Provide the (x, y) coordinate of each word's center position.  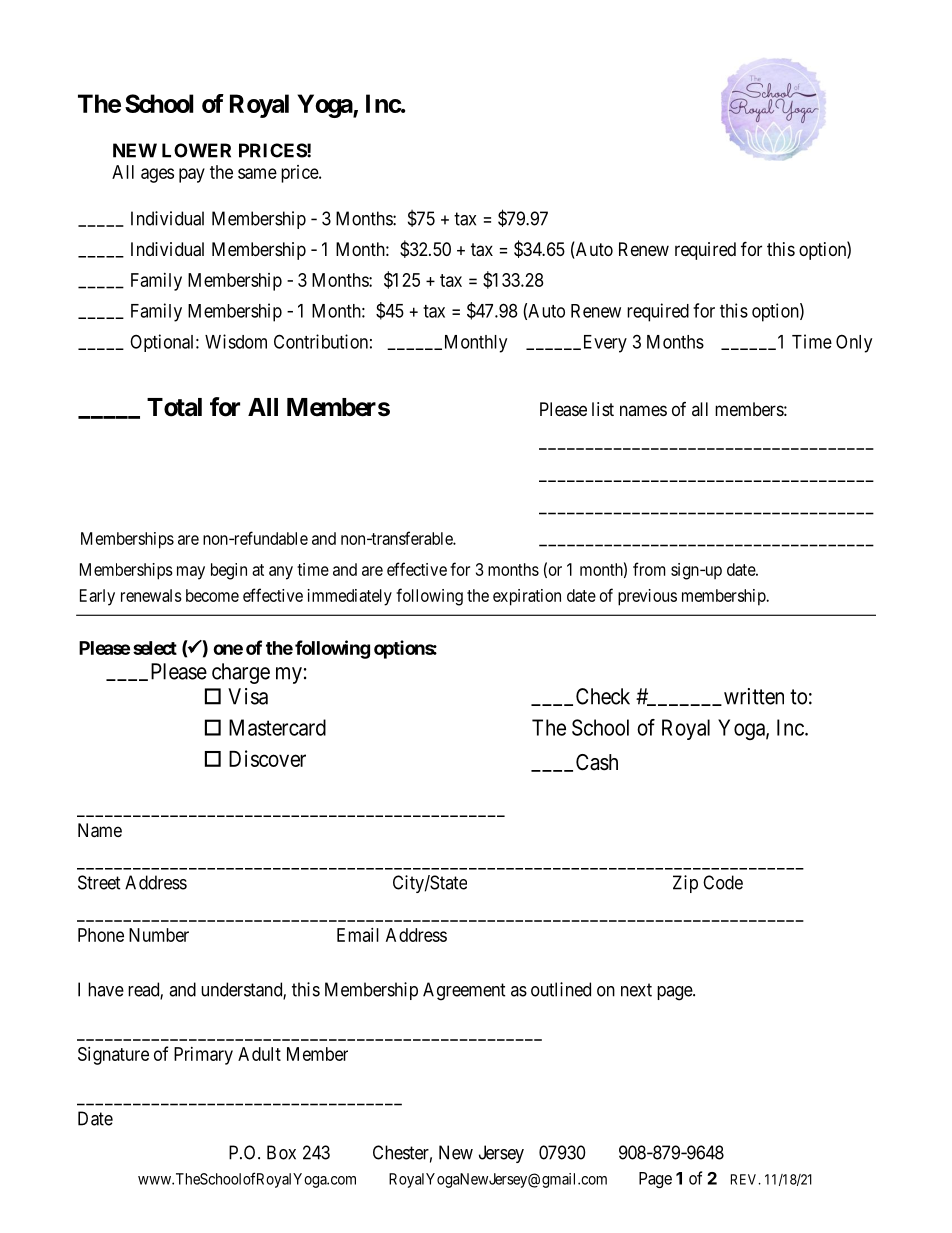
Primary (203, 1056)
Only (854, 343)
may (191, 573)
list (603, 409)
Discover (267, 758)
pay (192, 175)
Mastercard (277, 727)
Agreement (464, 991)
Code (723, 882)
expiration (527, 597)
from (649, 569)
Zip (685, 884)
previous (647, 597)
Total (174, 407)
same (257, 173)
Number (159, 935)
